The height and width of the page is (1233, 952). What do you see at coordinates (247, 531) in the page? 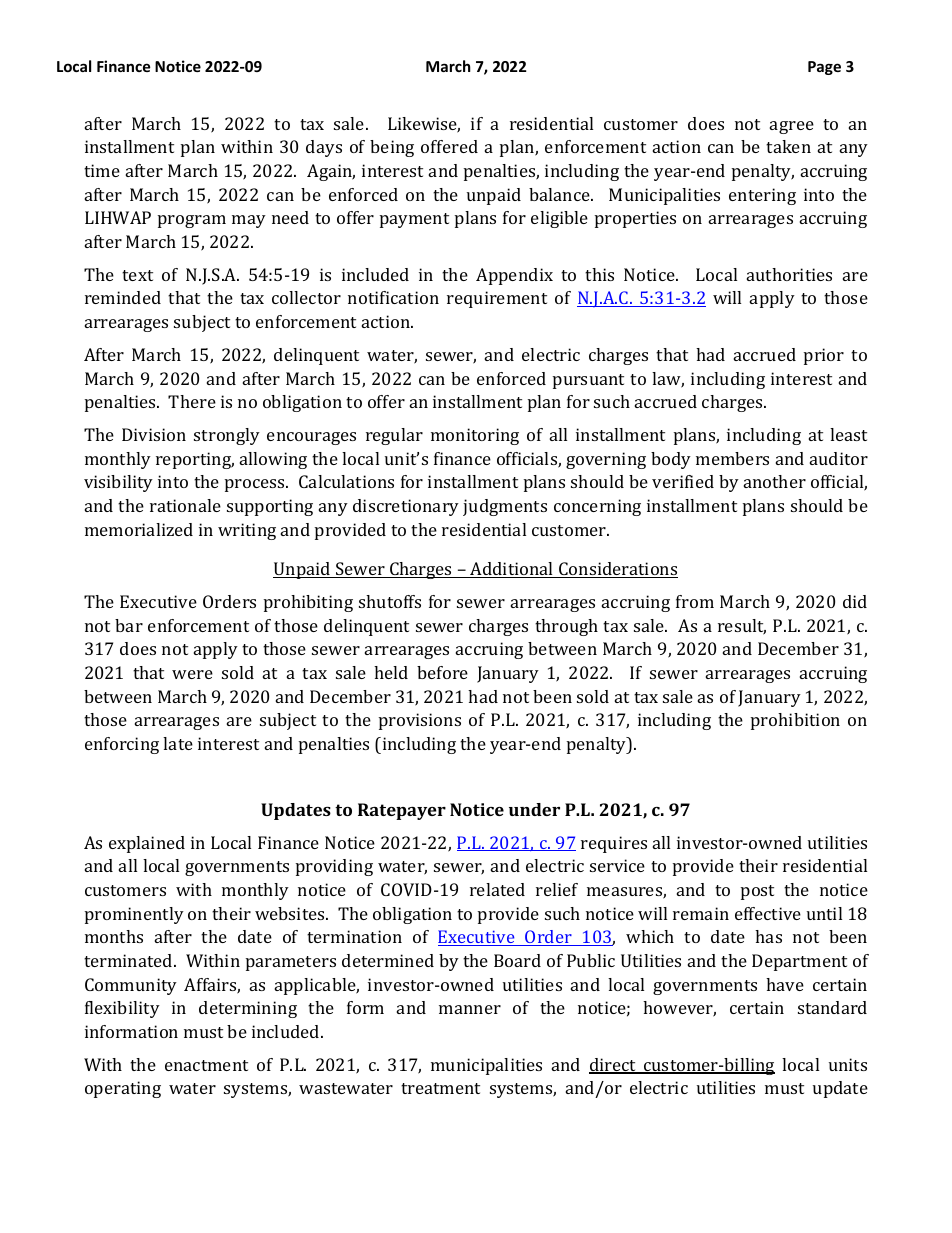
I see `writing` at bounding box center [247, 531].
